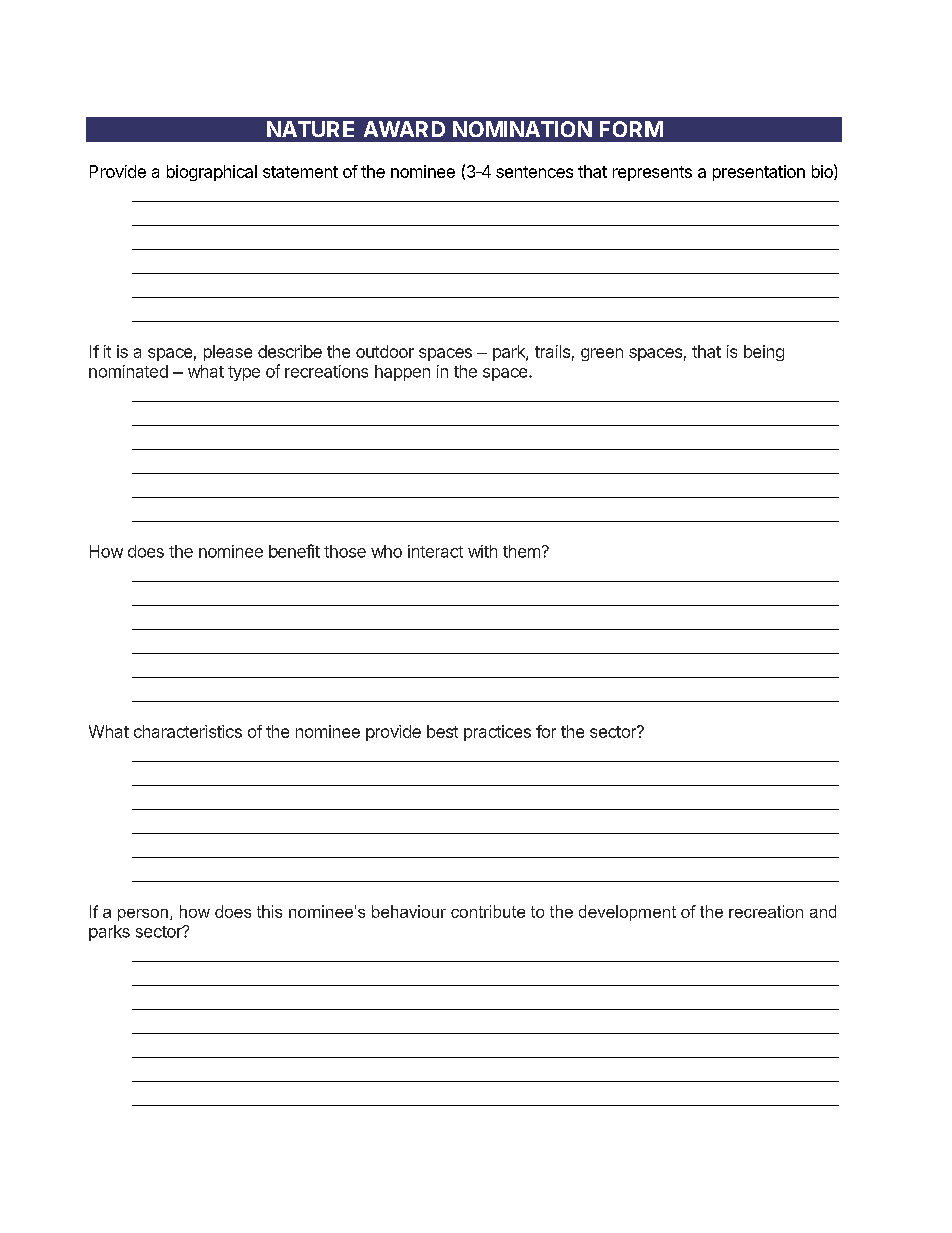  What do you see at coordinates (269, 911) in the page?
I see `this` at bounding box center [269, 911].
